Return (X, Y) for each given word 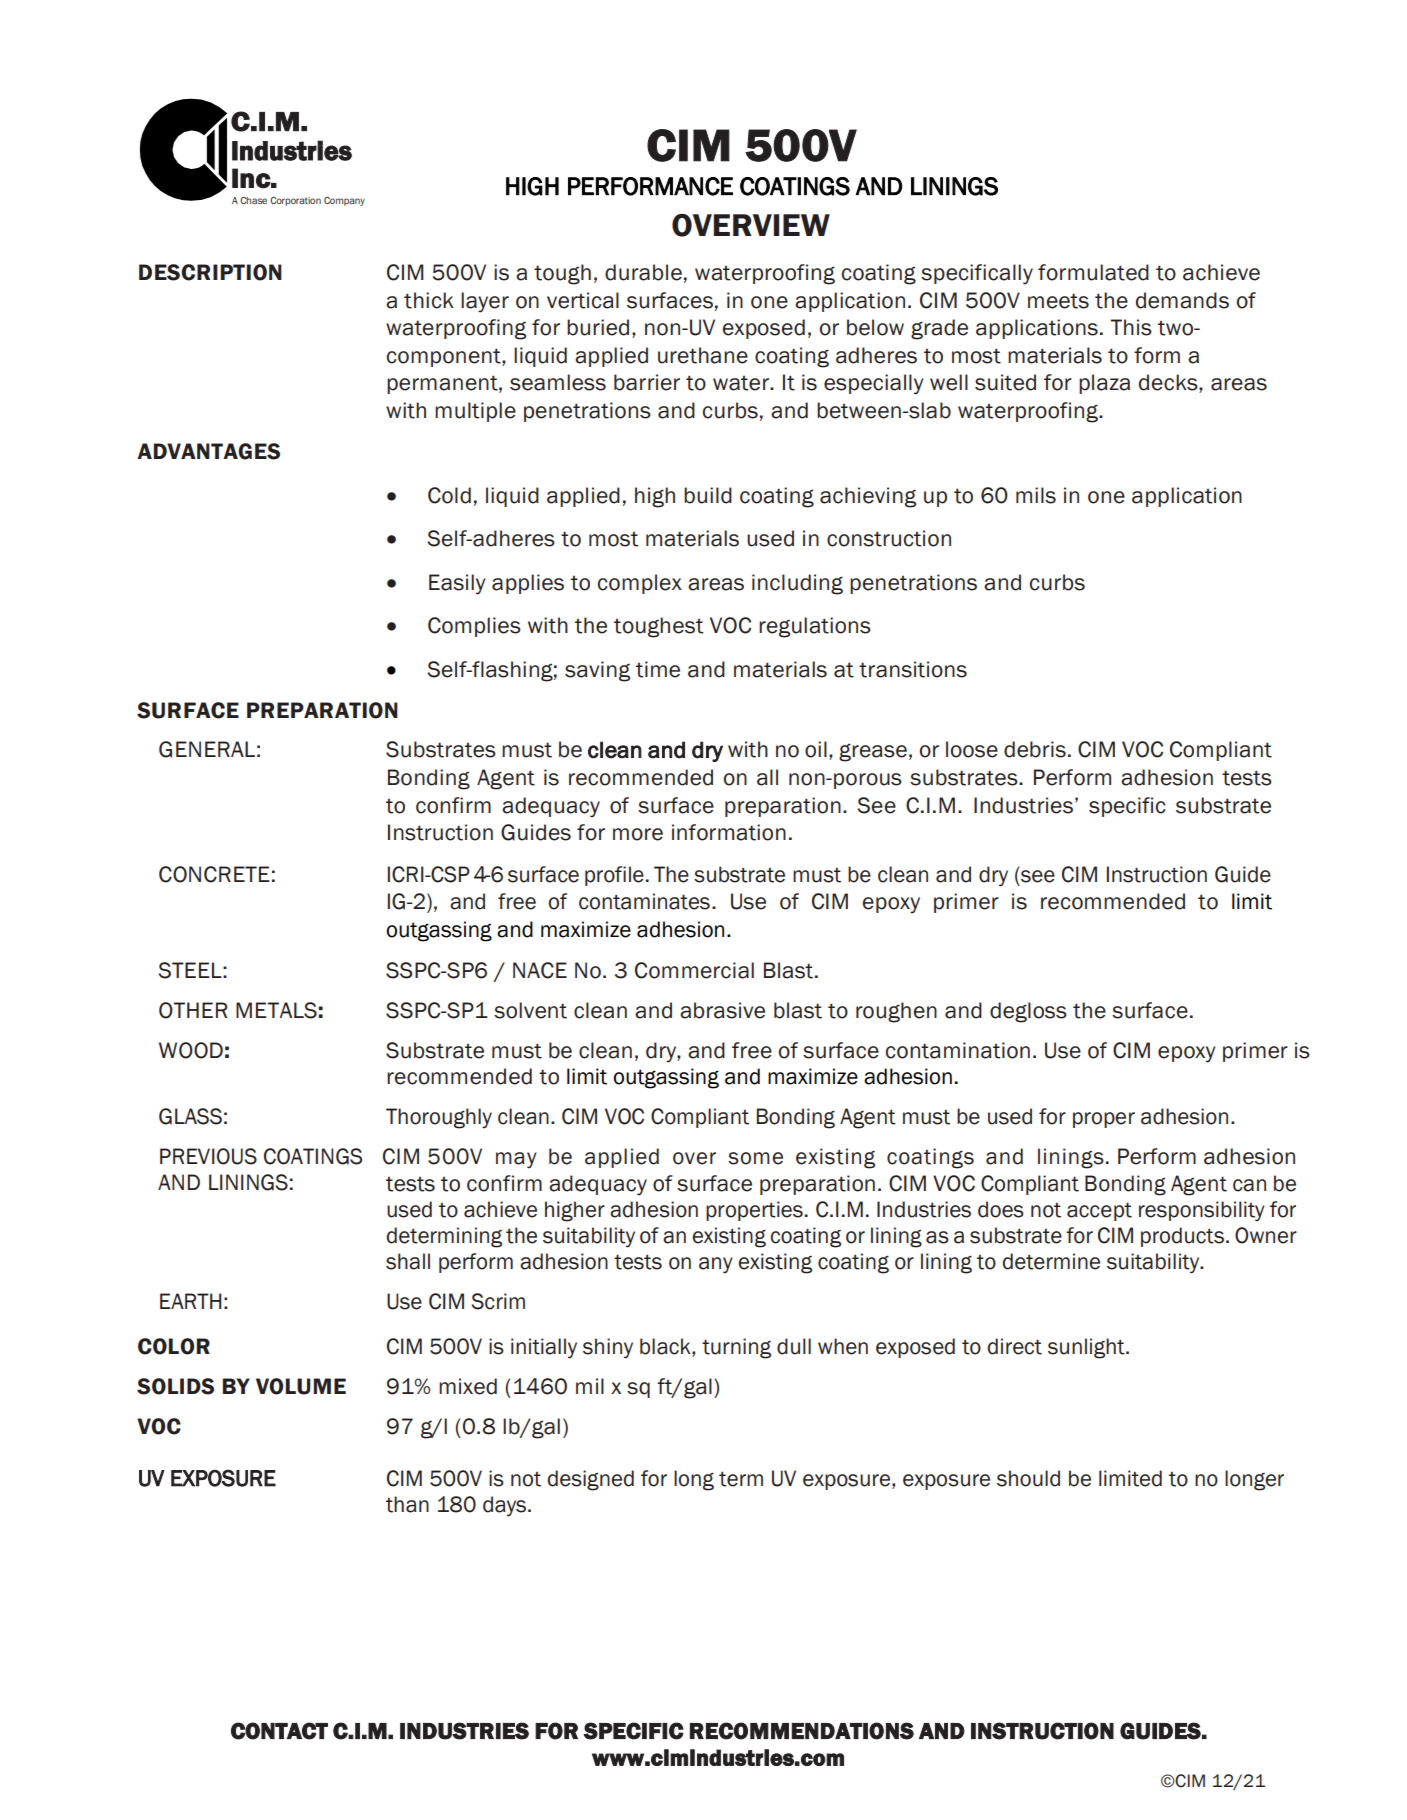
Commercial (694, 970)
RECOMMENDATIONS (802, 1731)
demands (1182, 300)
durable (643, 272)
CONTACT (279, 1731)
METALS (276, 1010)
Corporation (295, 201)
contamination (958, 1050)
